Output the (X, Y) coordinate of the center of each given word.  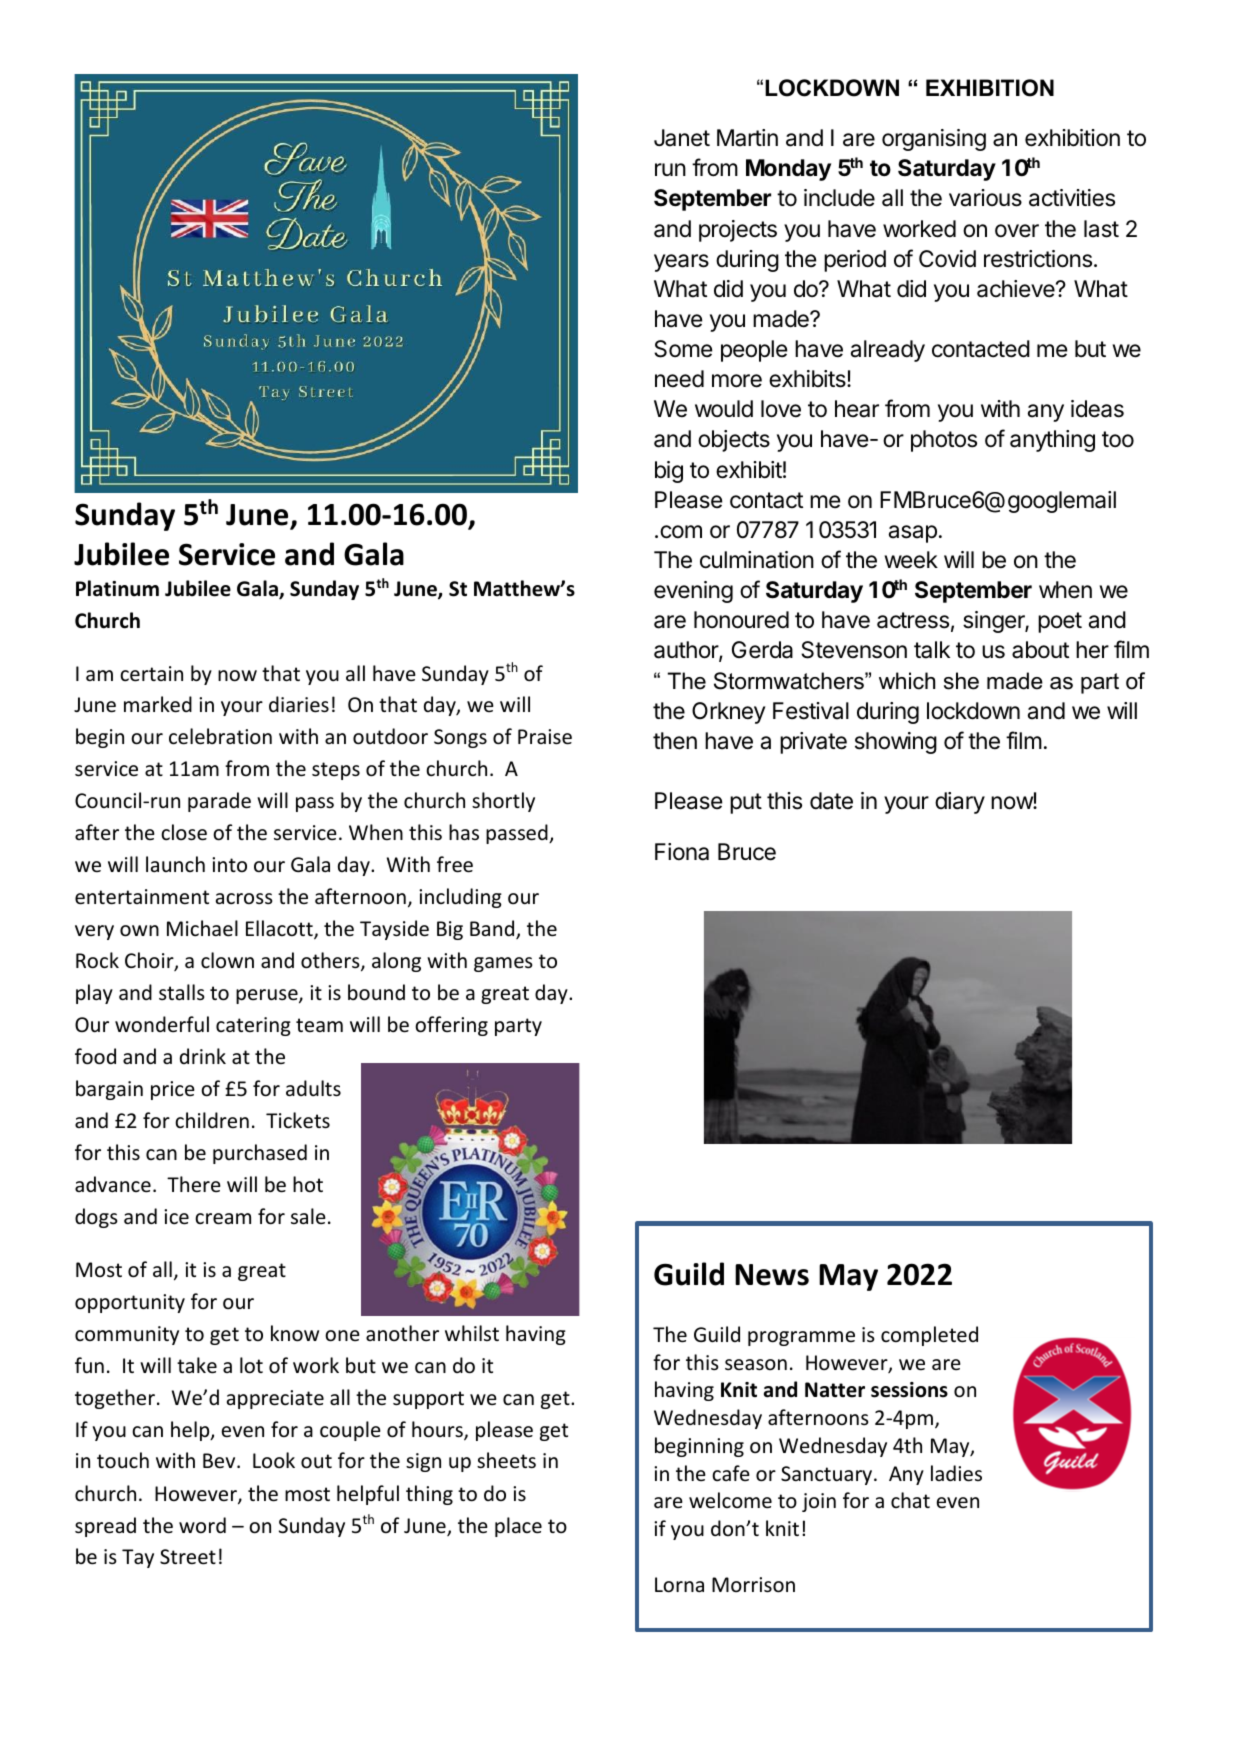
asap (913, 534)
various (985, 198)
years (681, 263)
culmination (757, 560)
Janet (682, 138)
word (202, 1525)
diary (960, 803)
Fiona (682, 852)
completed (929, 1336)
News (772, 1275)
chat (910, 1500)
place (518, 1527)
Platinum (117, 588)
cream (223, 1219)
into (229, 864)
